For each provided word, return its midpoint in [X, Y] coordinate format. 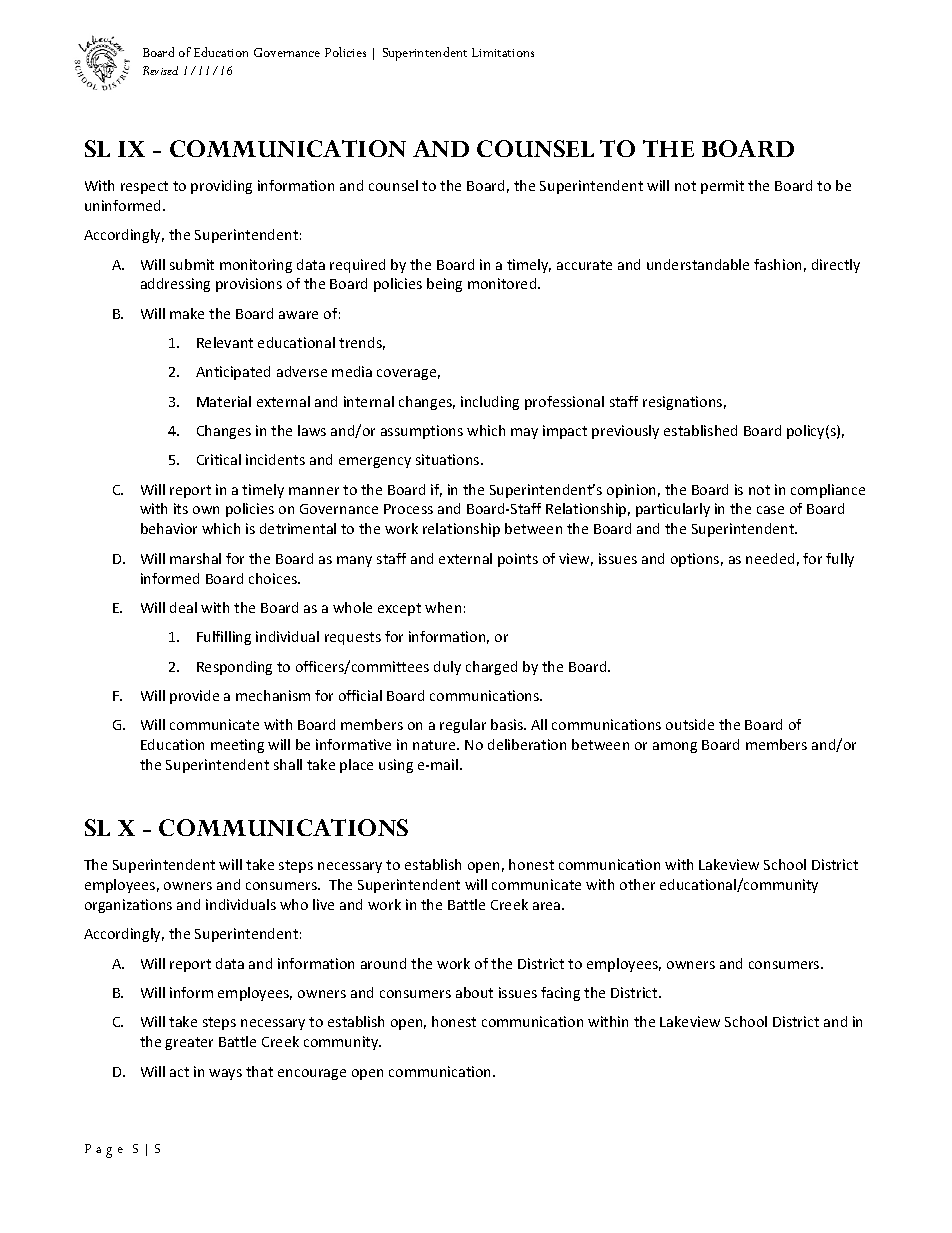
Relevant [225, 342]
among [675, 747]
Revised [160, 70]
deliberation [527, 744]
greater [189, 1043]
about [474, 992]
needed [770, 558]
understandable [698, 264]
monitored [503, 283]
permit [722, 187]
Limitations [503, 52]
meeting [237, 746]
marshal [195, 558]
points [518, 560]
